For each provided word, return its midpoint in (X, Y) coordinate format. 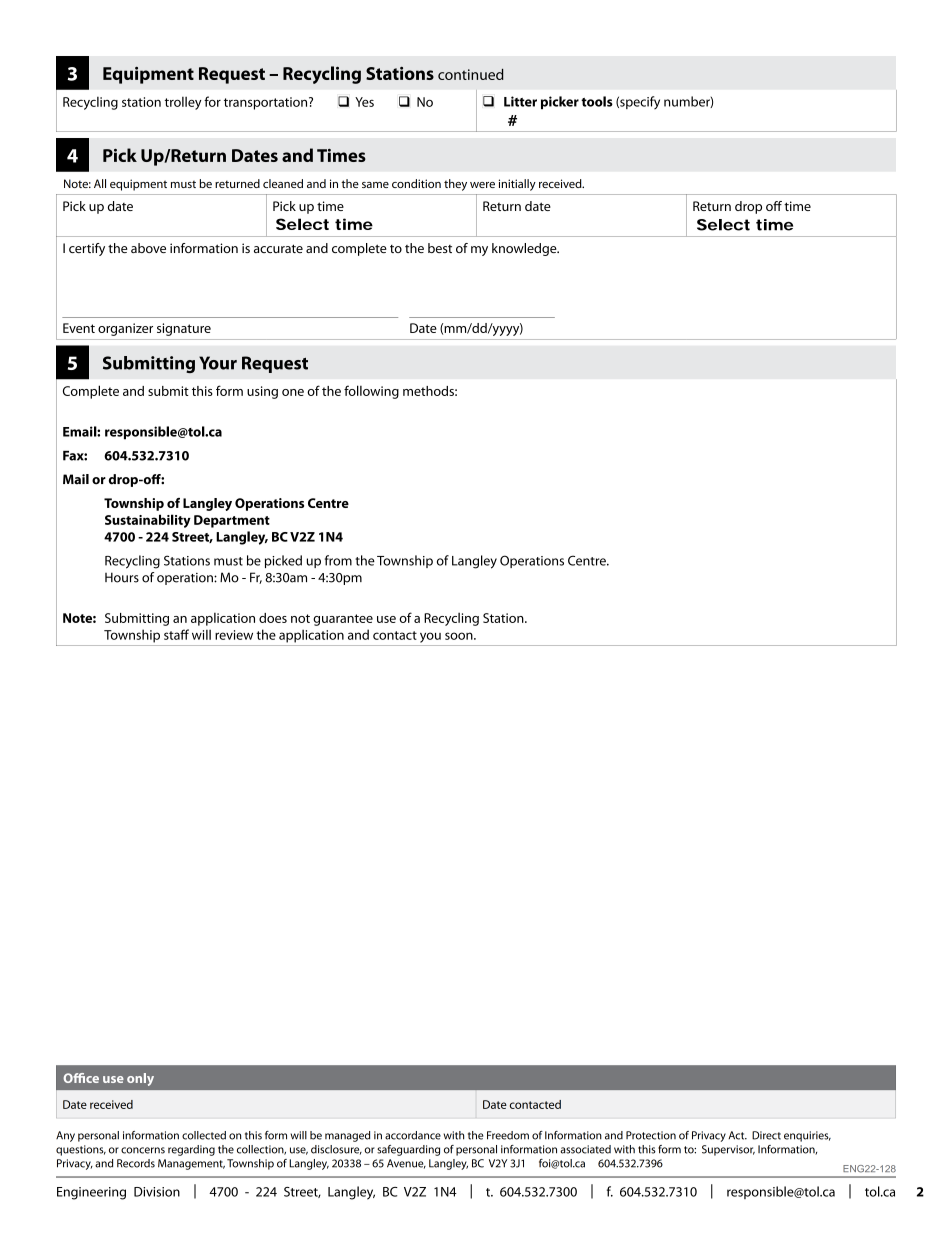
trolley (183, 103)
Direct (766, 1135)
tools (597, 101)
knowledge (525, 249)
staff (176, 634)
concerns (143, 1150)
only (140, 1079)
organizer (125, 329)
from (338, 560)
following (371, 392)
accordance (413, 1135)
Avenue (406, 1164)
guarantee (343, 620)
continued (470, 74)
